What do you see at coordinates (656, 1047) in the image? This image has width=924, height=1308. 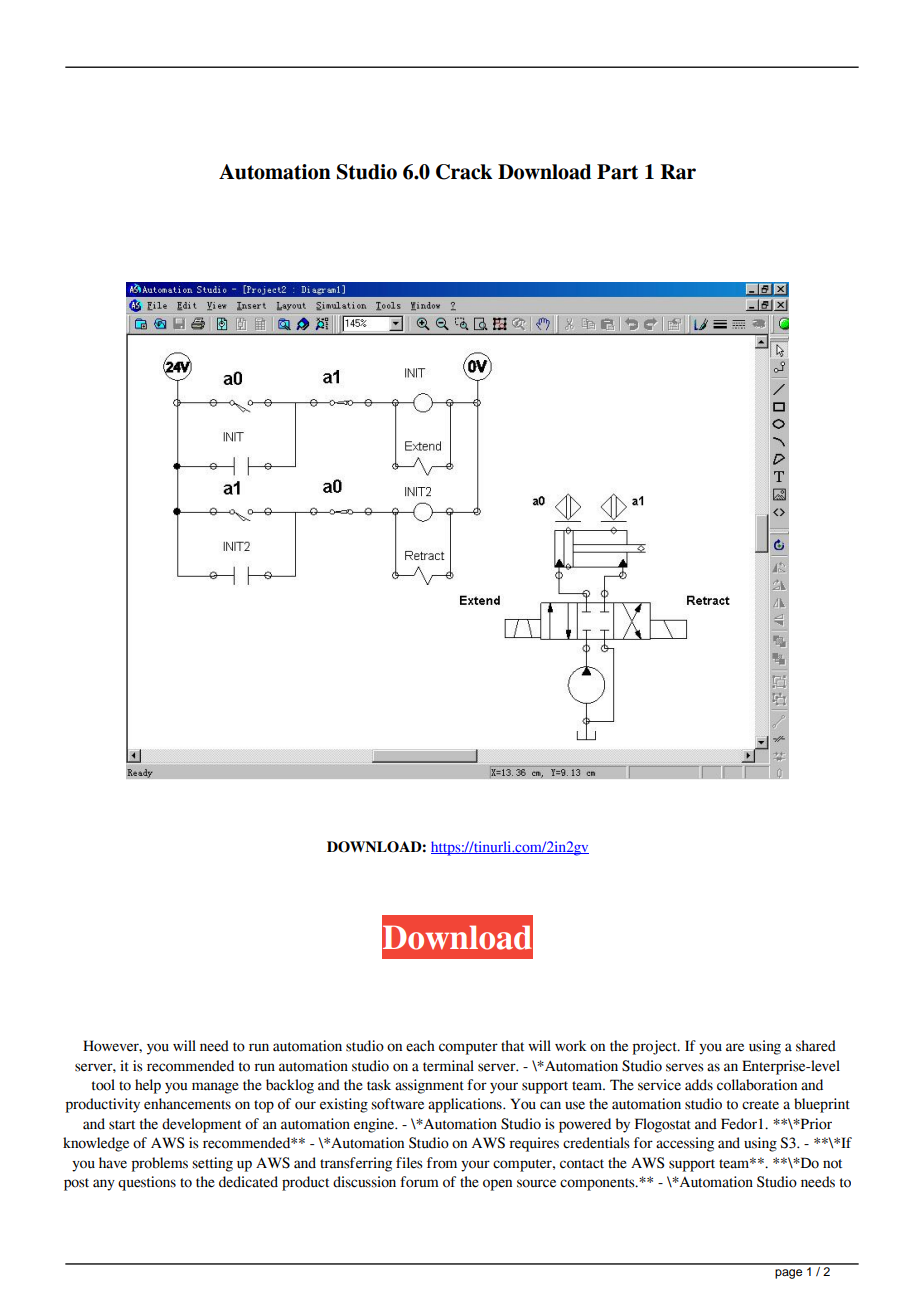 I see `project` at bounding box center [656, 1047].
